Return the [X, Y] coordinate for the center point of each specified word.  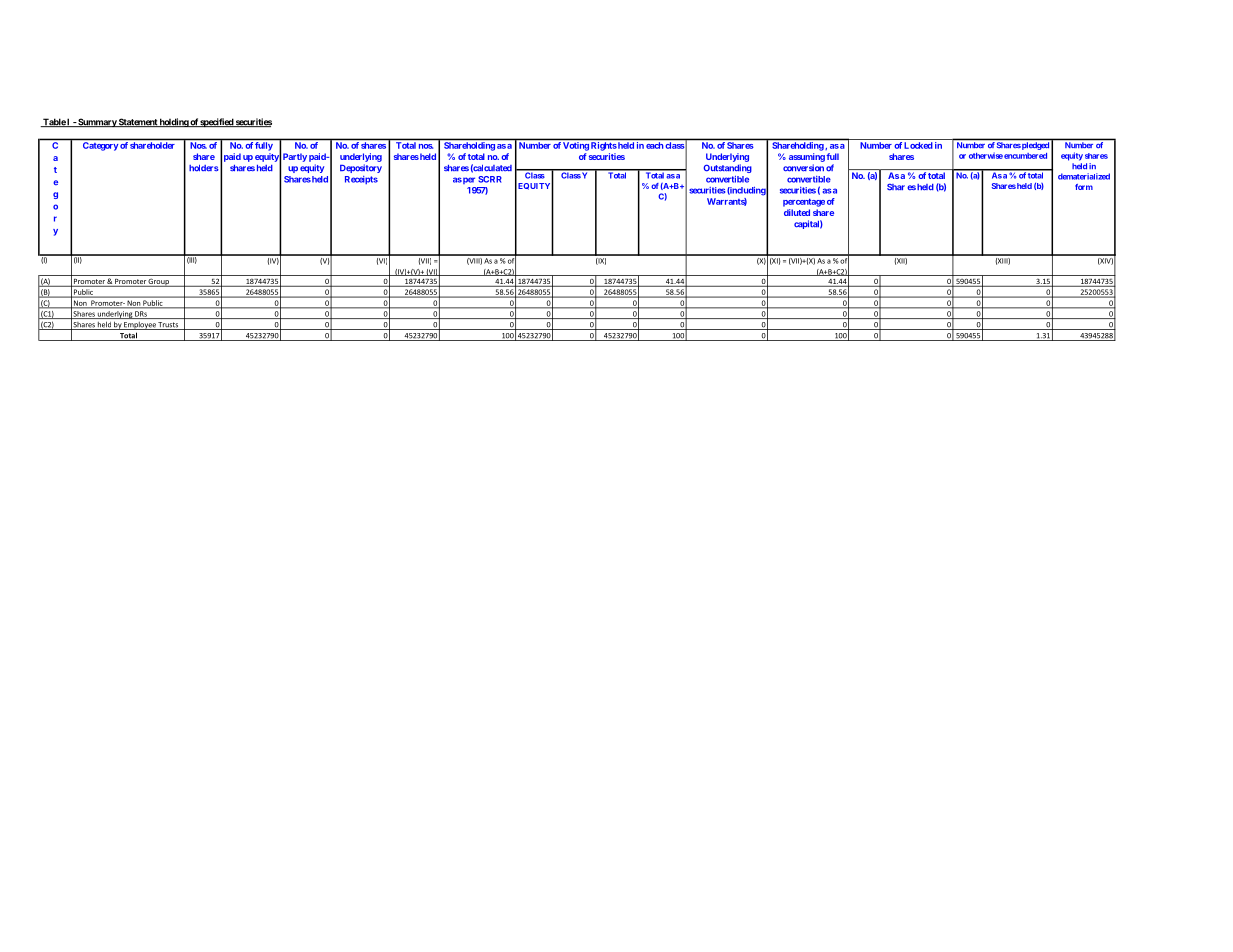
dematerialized [1084, 176]
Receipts [361, 180]
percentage [804, 202]
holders [204, 168]
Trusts [169, 326]
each [654, 145]
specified [217, 123]
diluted [797, 212]
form [1084, 187]
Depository [361, 168]
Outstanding [728, 168]
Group [159, 282]
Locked [918, 145]
